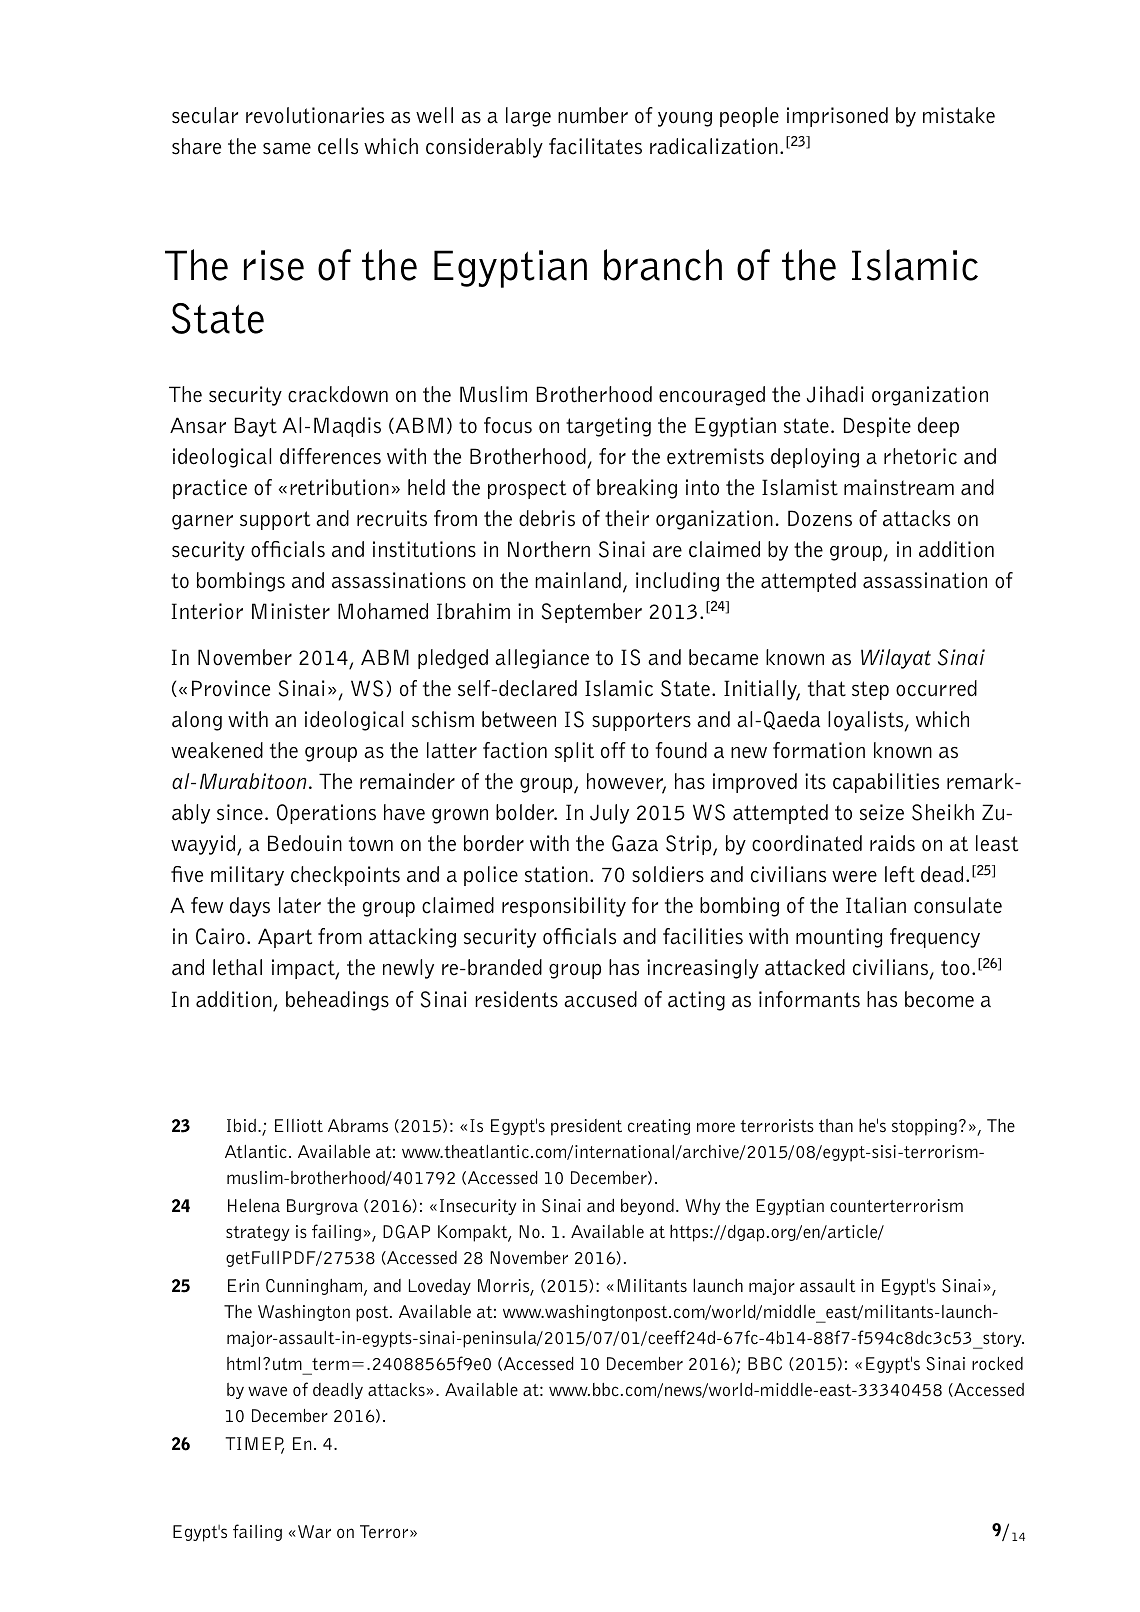 The height and width of the document is (1612, 1140). Describe the element at coordinates (959, 115) in the document. I see `mistake` at that location.
